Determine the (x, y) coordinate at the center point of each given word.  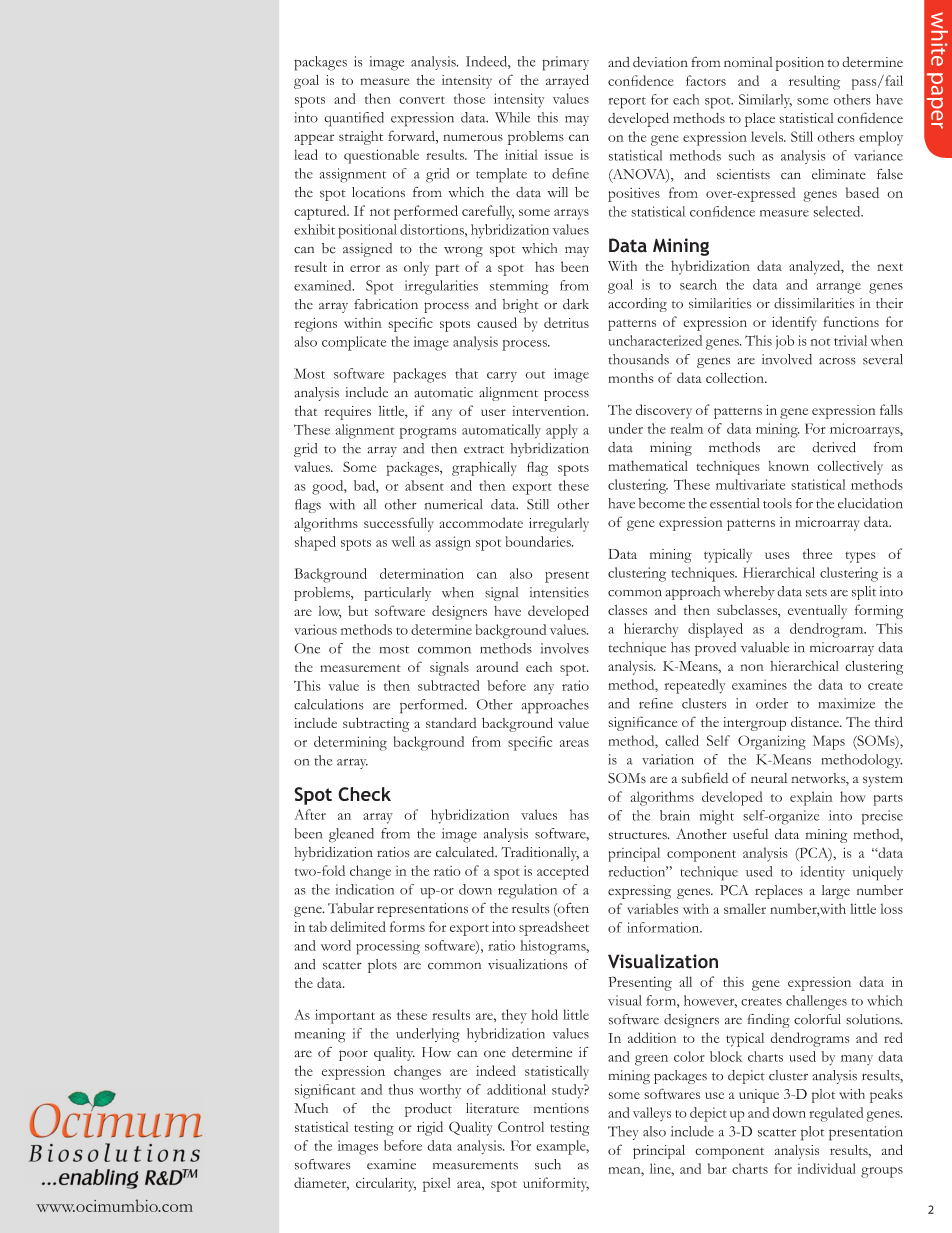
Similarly (765, 101)
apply (562, 431)
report (627, 103)
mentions (561, 1108)
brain (675, 815)
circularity (386, 1184)
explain (811, 798)
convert (422, 100)
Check (364, 794)
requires (347, 413)
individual (827, 1168)
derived (834, 447)
